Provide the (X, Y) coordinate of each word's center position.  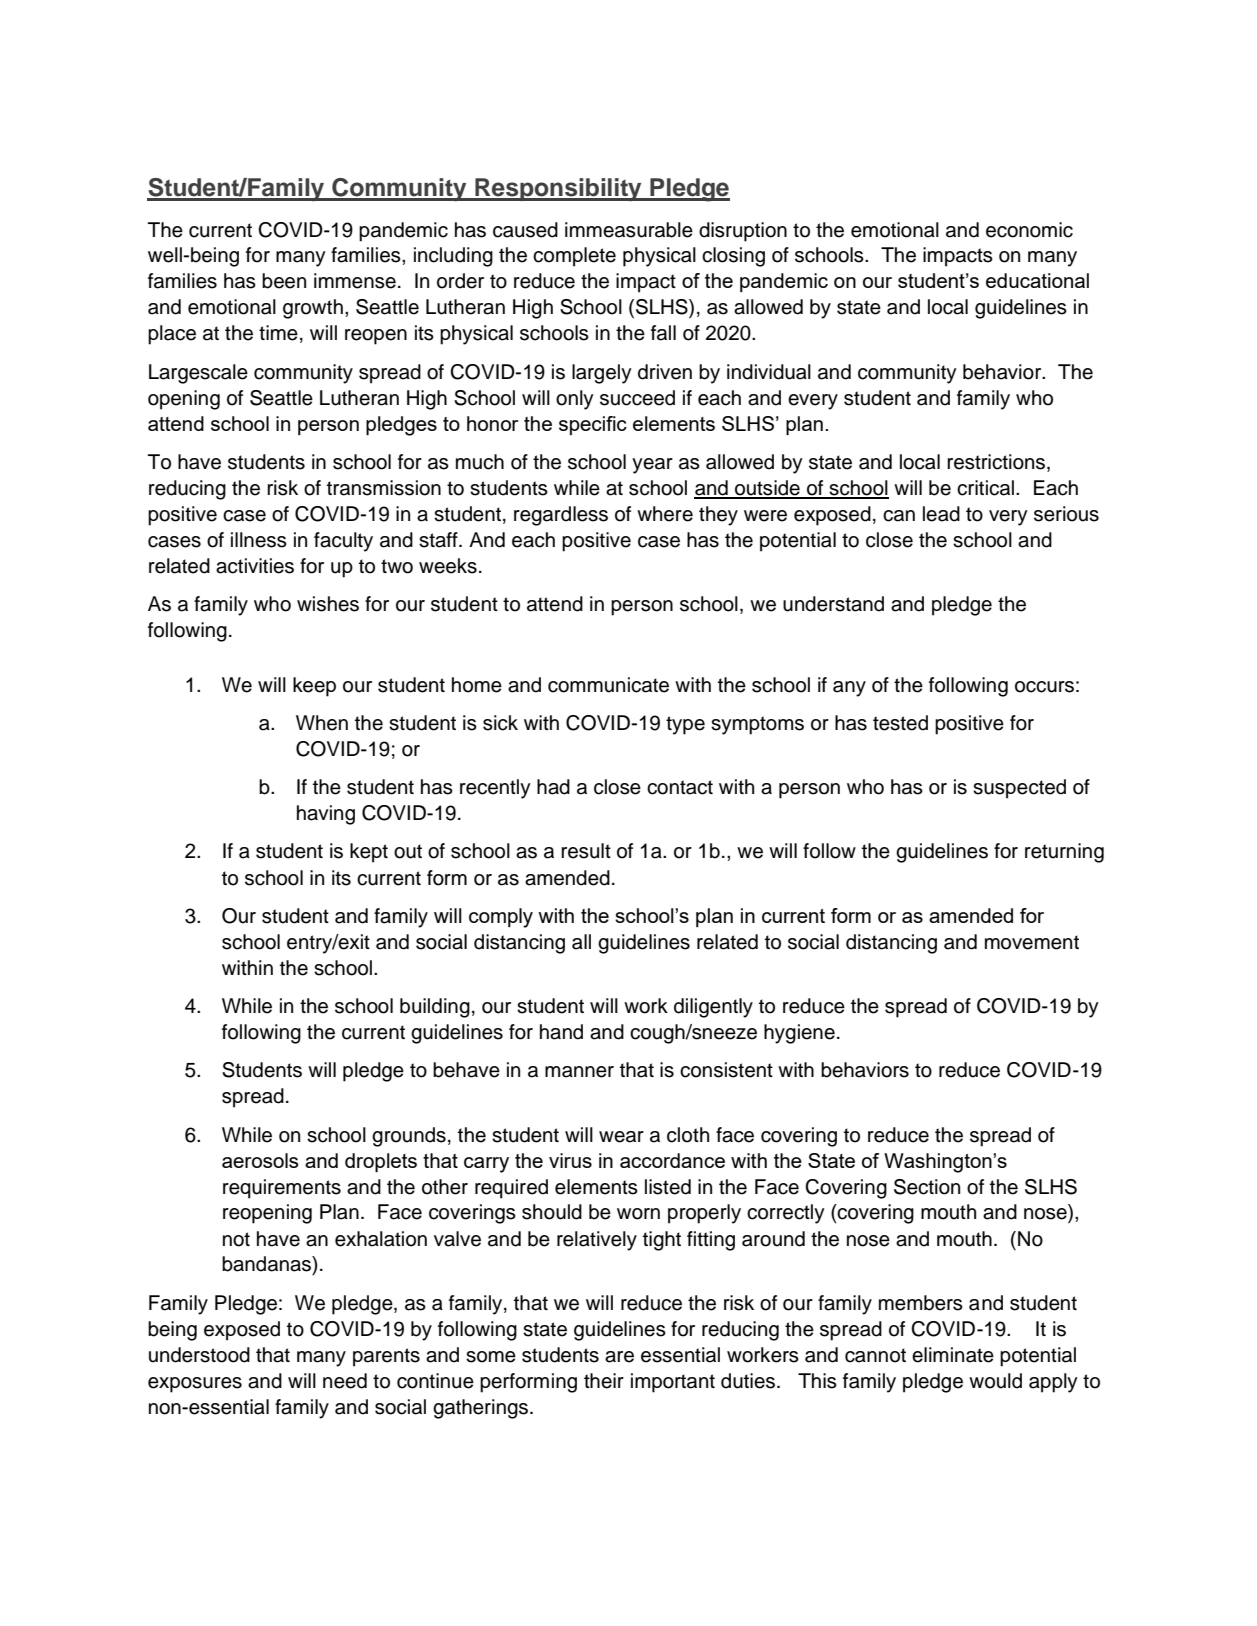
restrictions (996, 462)
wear (621, 1137)
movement (1032, 942)
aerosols (260, 1160)
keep (314, 687)
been (284, 281)
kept (369, 853)
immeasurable (629, 230)
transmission (384, 488)
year (652, 466)
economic (1029, 230)
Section (927, 1187)
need (345, 1381)
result (586, 851)
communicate (608, 685)
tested (900, 723)
